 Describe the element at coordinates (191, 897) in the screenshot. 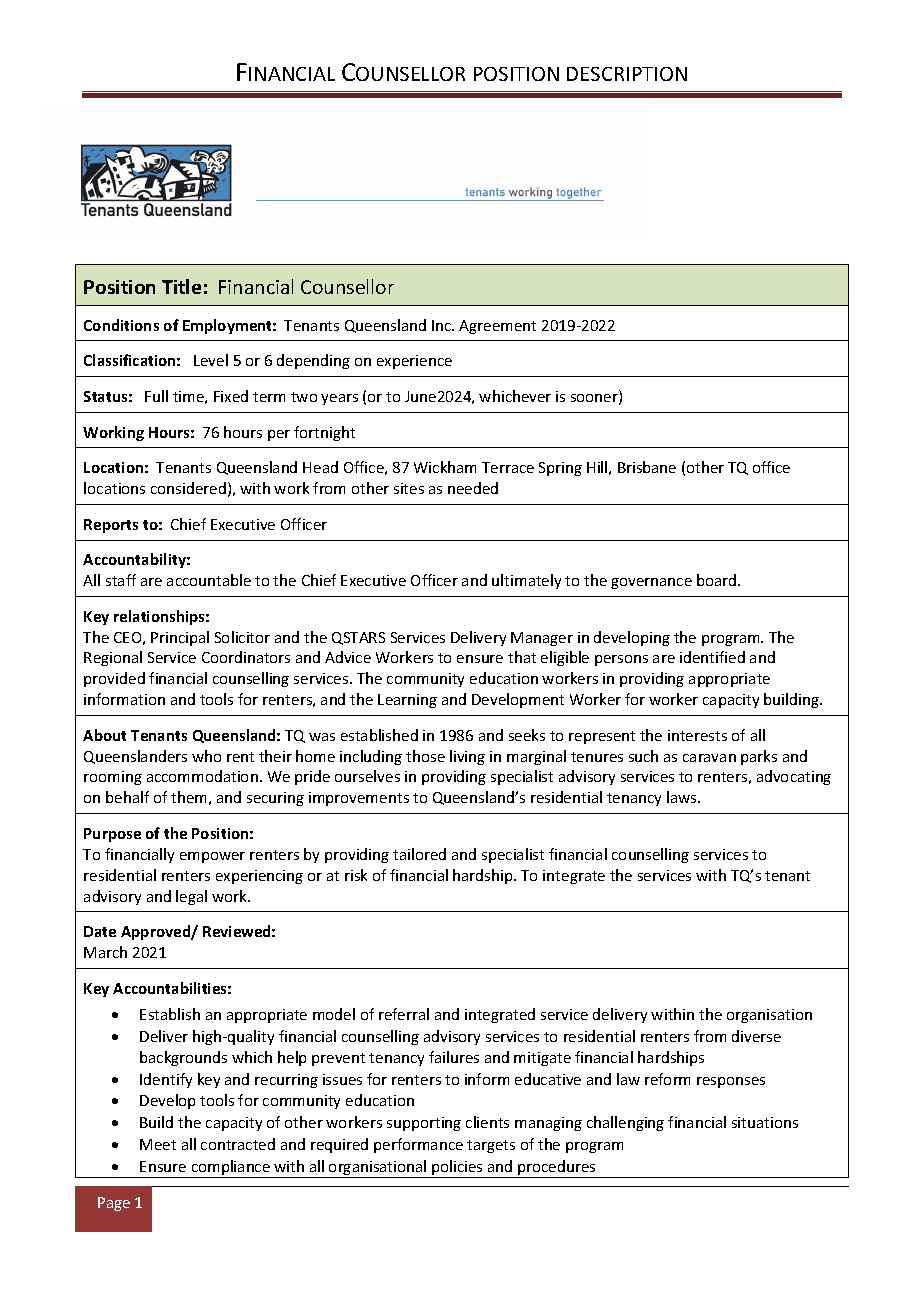

I see `legal` at that location.
